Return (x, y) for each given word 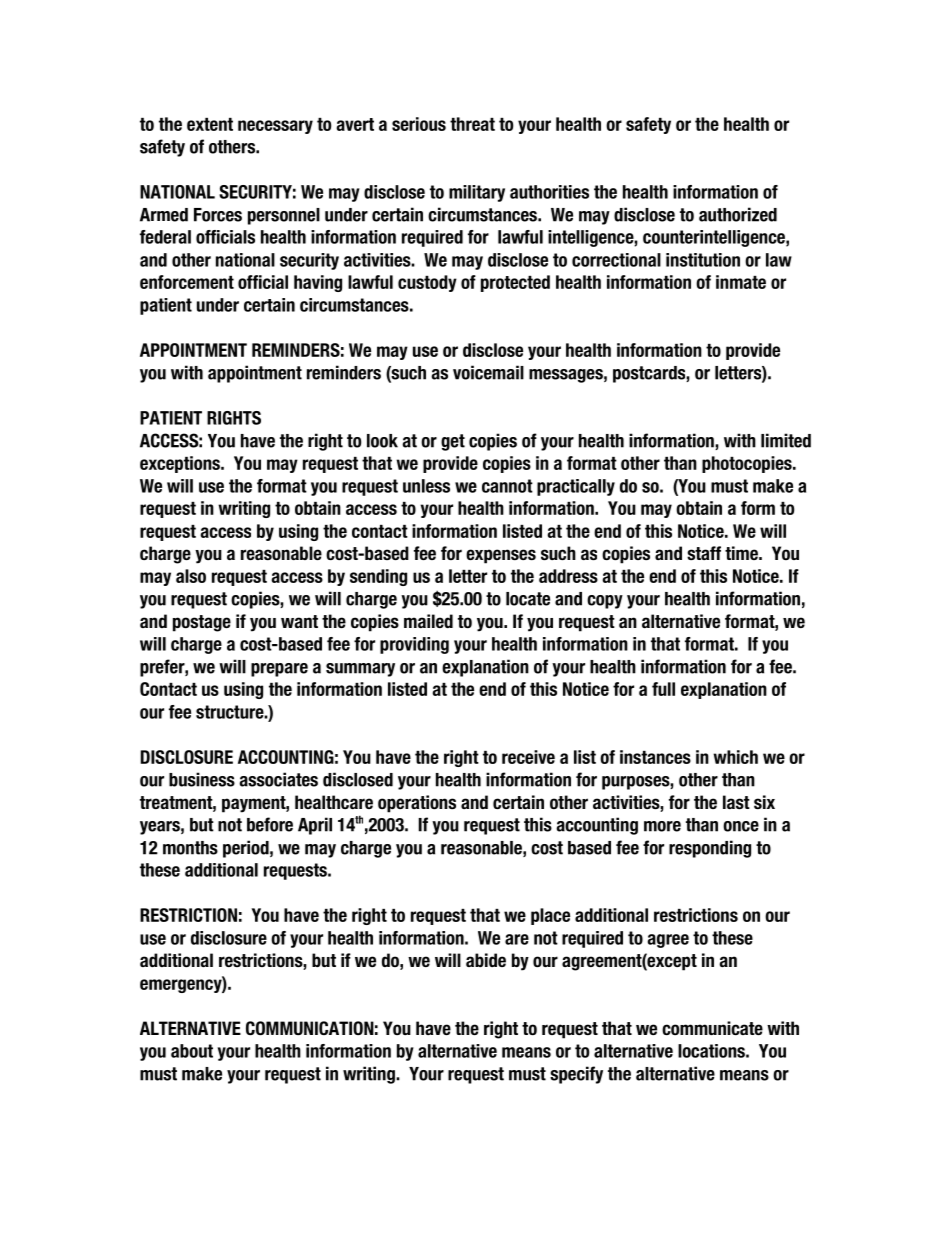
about (192, 1051)
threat (472, 124)
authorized (738, 214)
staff (704, 553)
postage (202, 623)
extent (210, 124)
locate (528, 599)
